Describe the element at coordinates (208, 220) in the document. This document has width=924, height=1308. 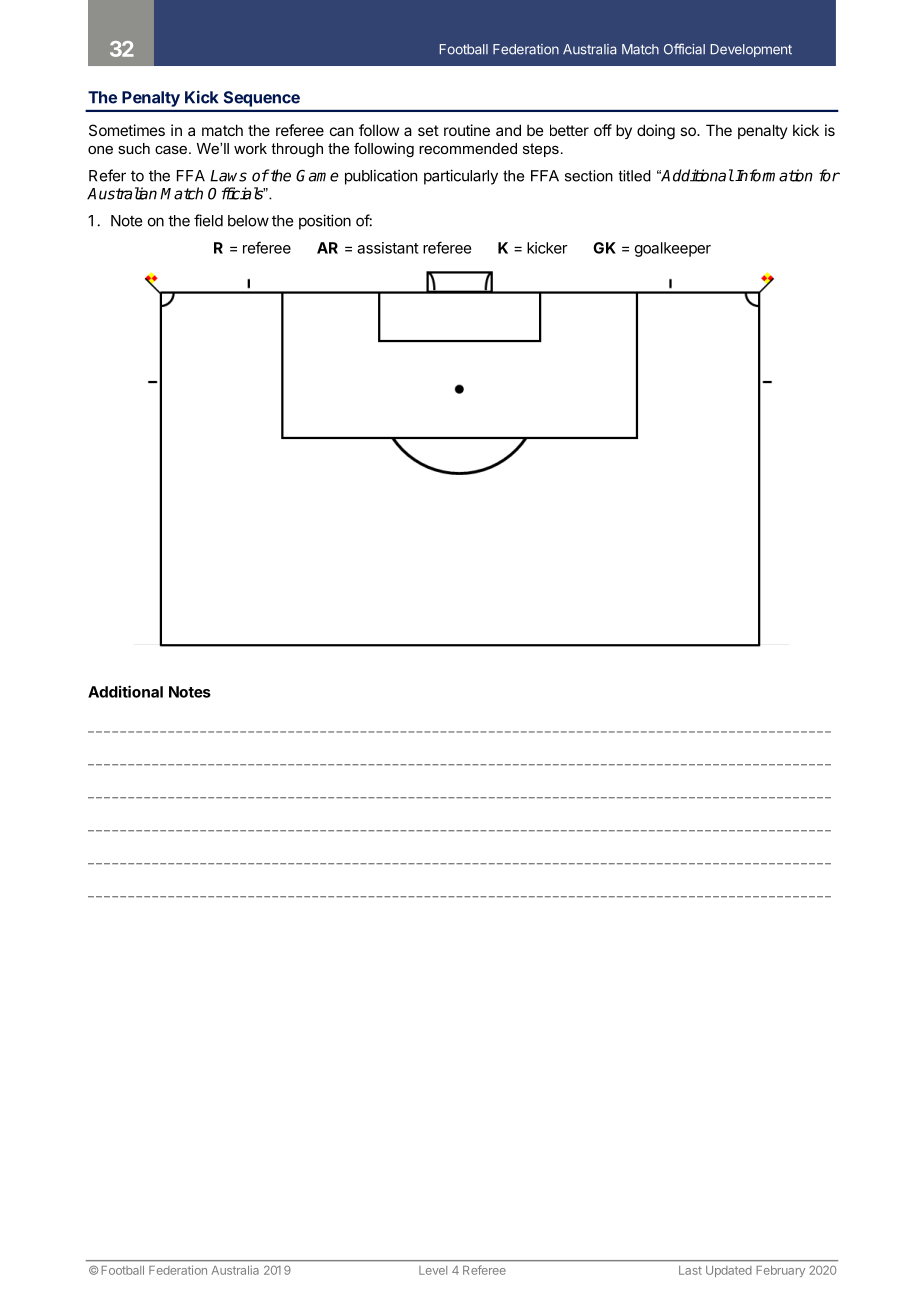
I see `field` at that location.
